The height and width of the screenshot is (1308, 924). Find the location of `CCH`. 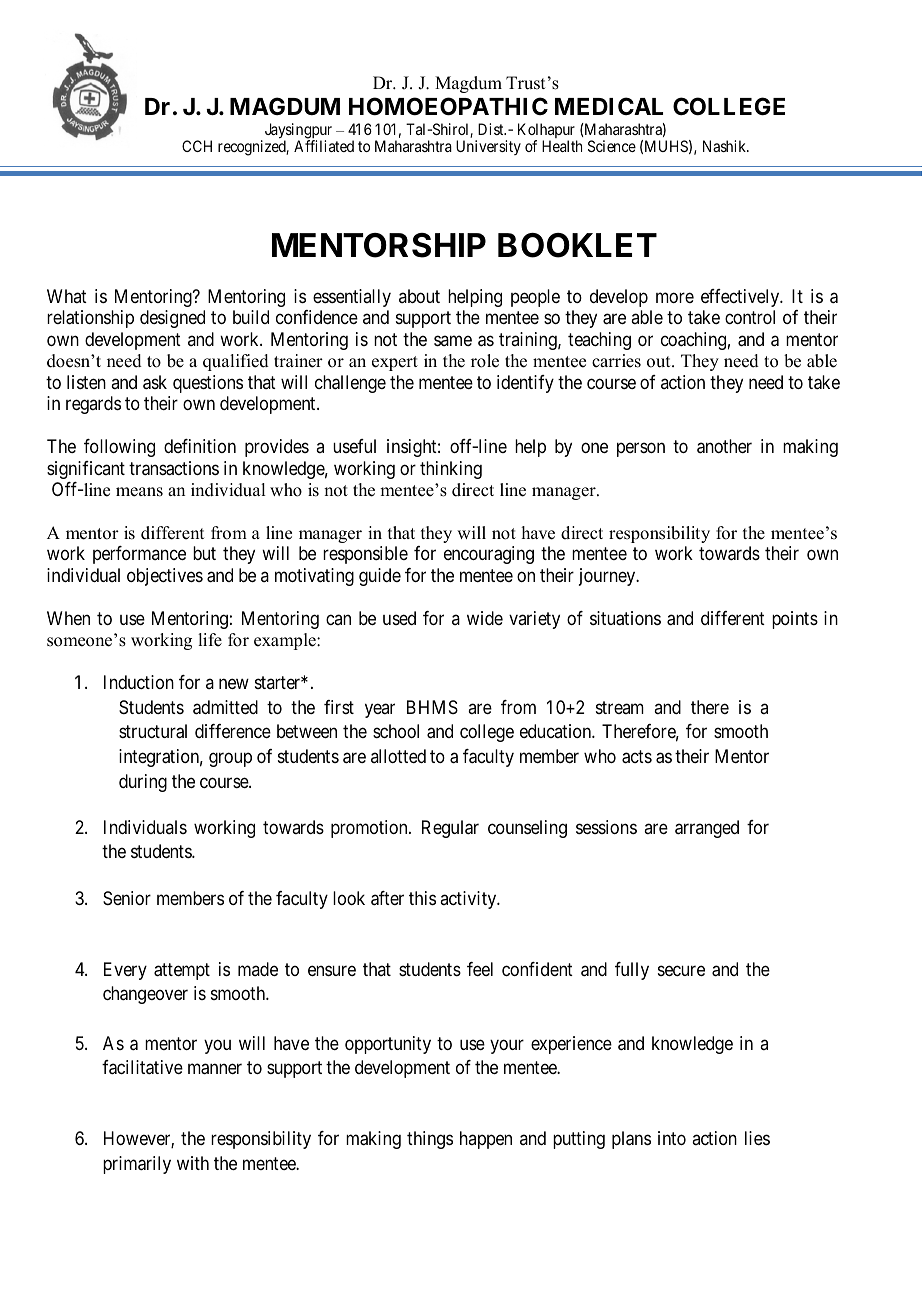

CCH is located at coordinates (197, 146).
